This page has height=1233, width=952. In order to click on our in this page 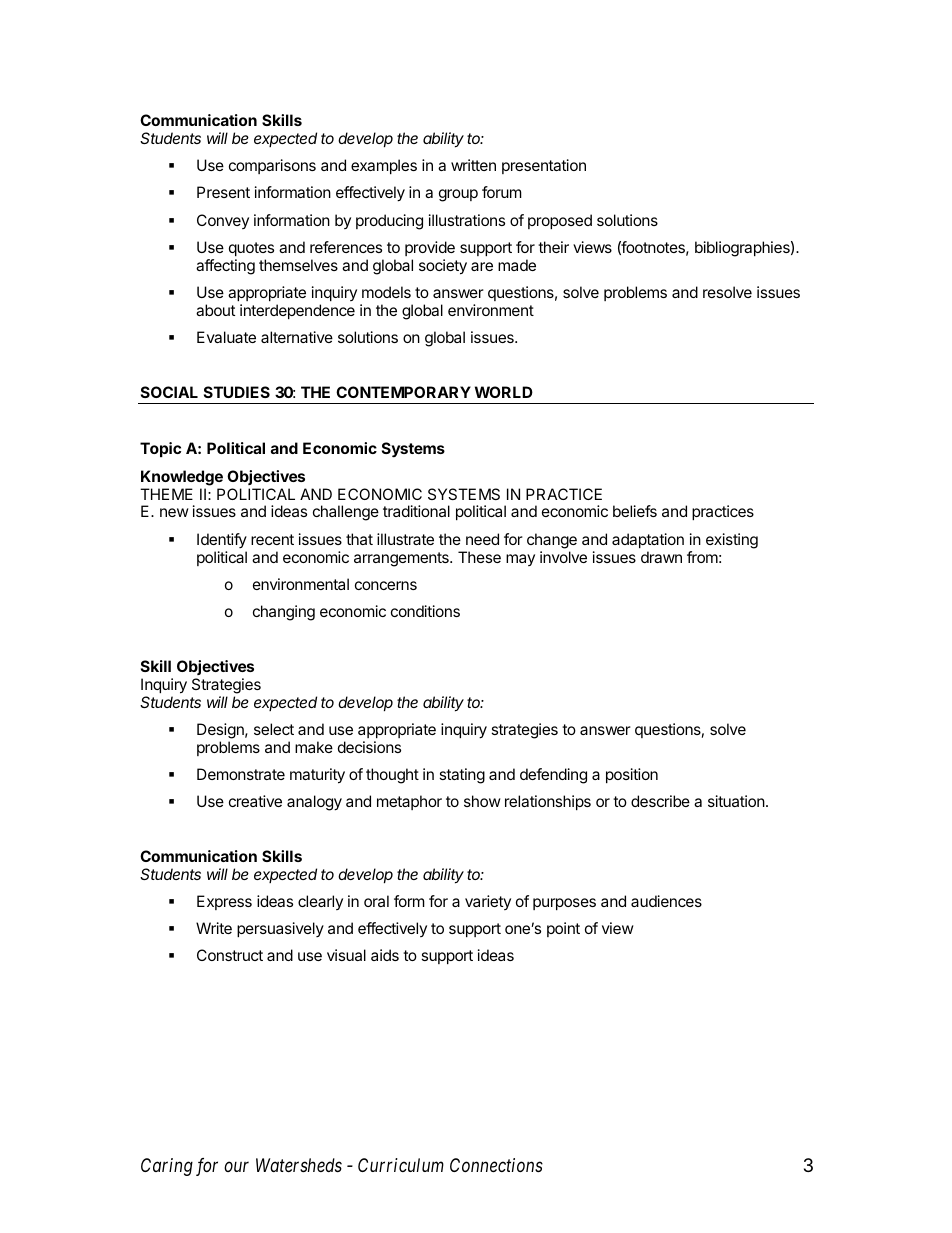, I will do `click(236, 1167)`.
